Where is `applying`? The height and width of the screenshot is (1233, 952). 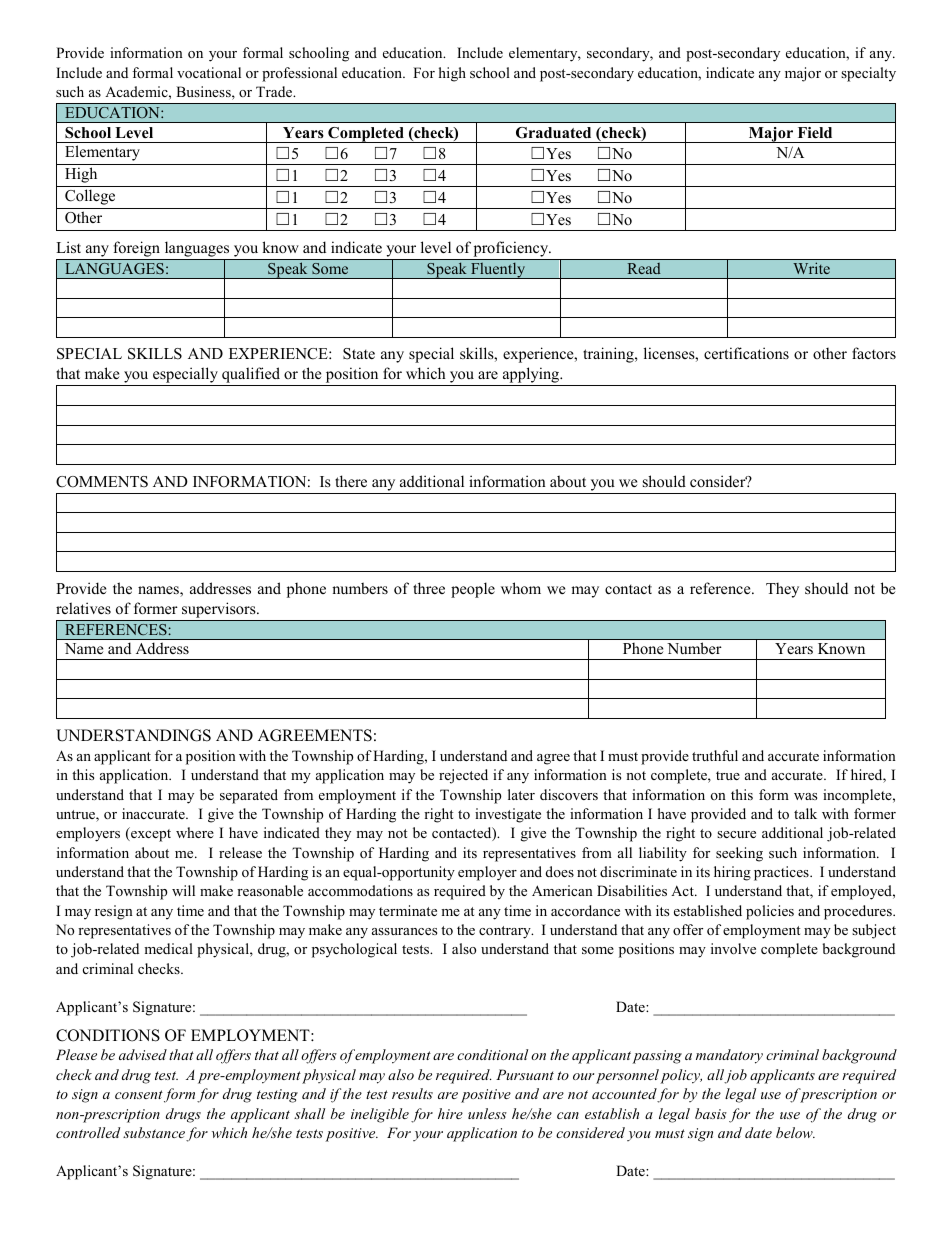
applying is located at coordinates (531, 376).
